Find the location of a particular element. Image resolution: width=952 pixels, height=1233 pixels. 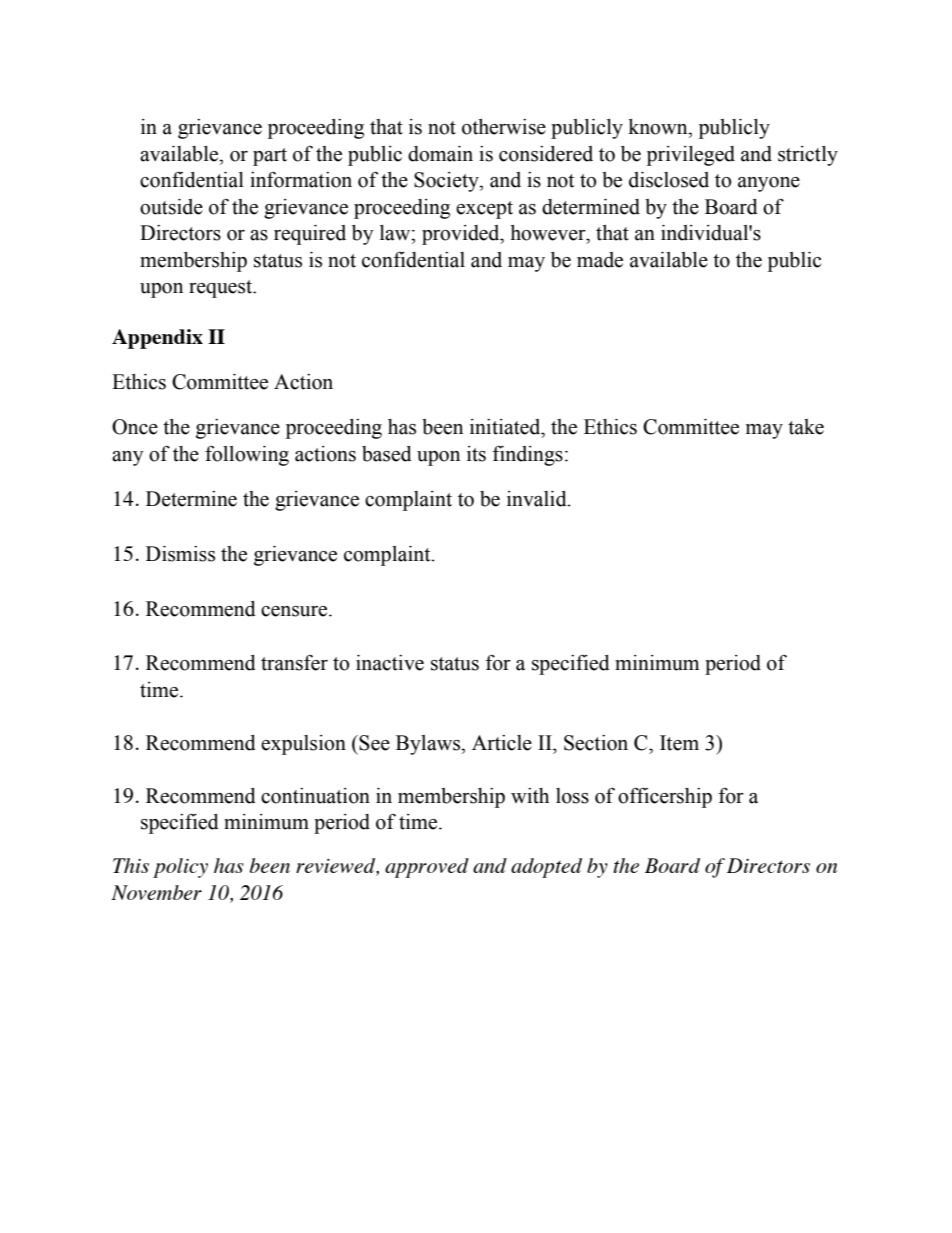

part is located at coordinates (270, 157).
